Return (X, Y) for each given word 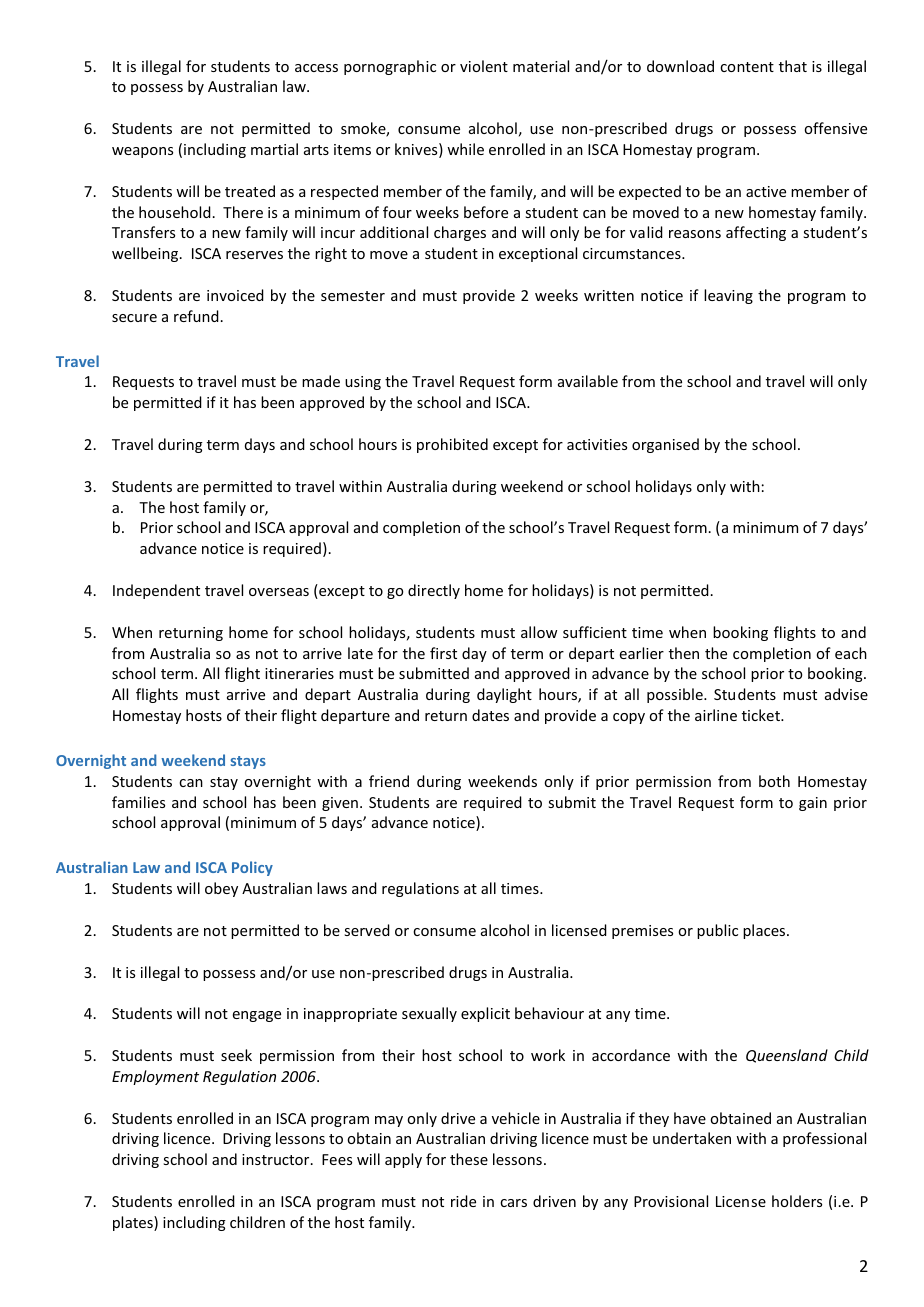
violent (484, 66)
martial (274, 149)
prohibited (452, 445)
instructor (277, 1159)
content (747, 67)
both (774, 781)
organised (665, 445)
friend (389, 781)
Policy (252, 868)
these (469, 1159)
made (321, 381)
